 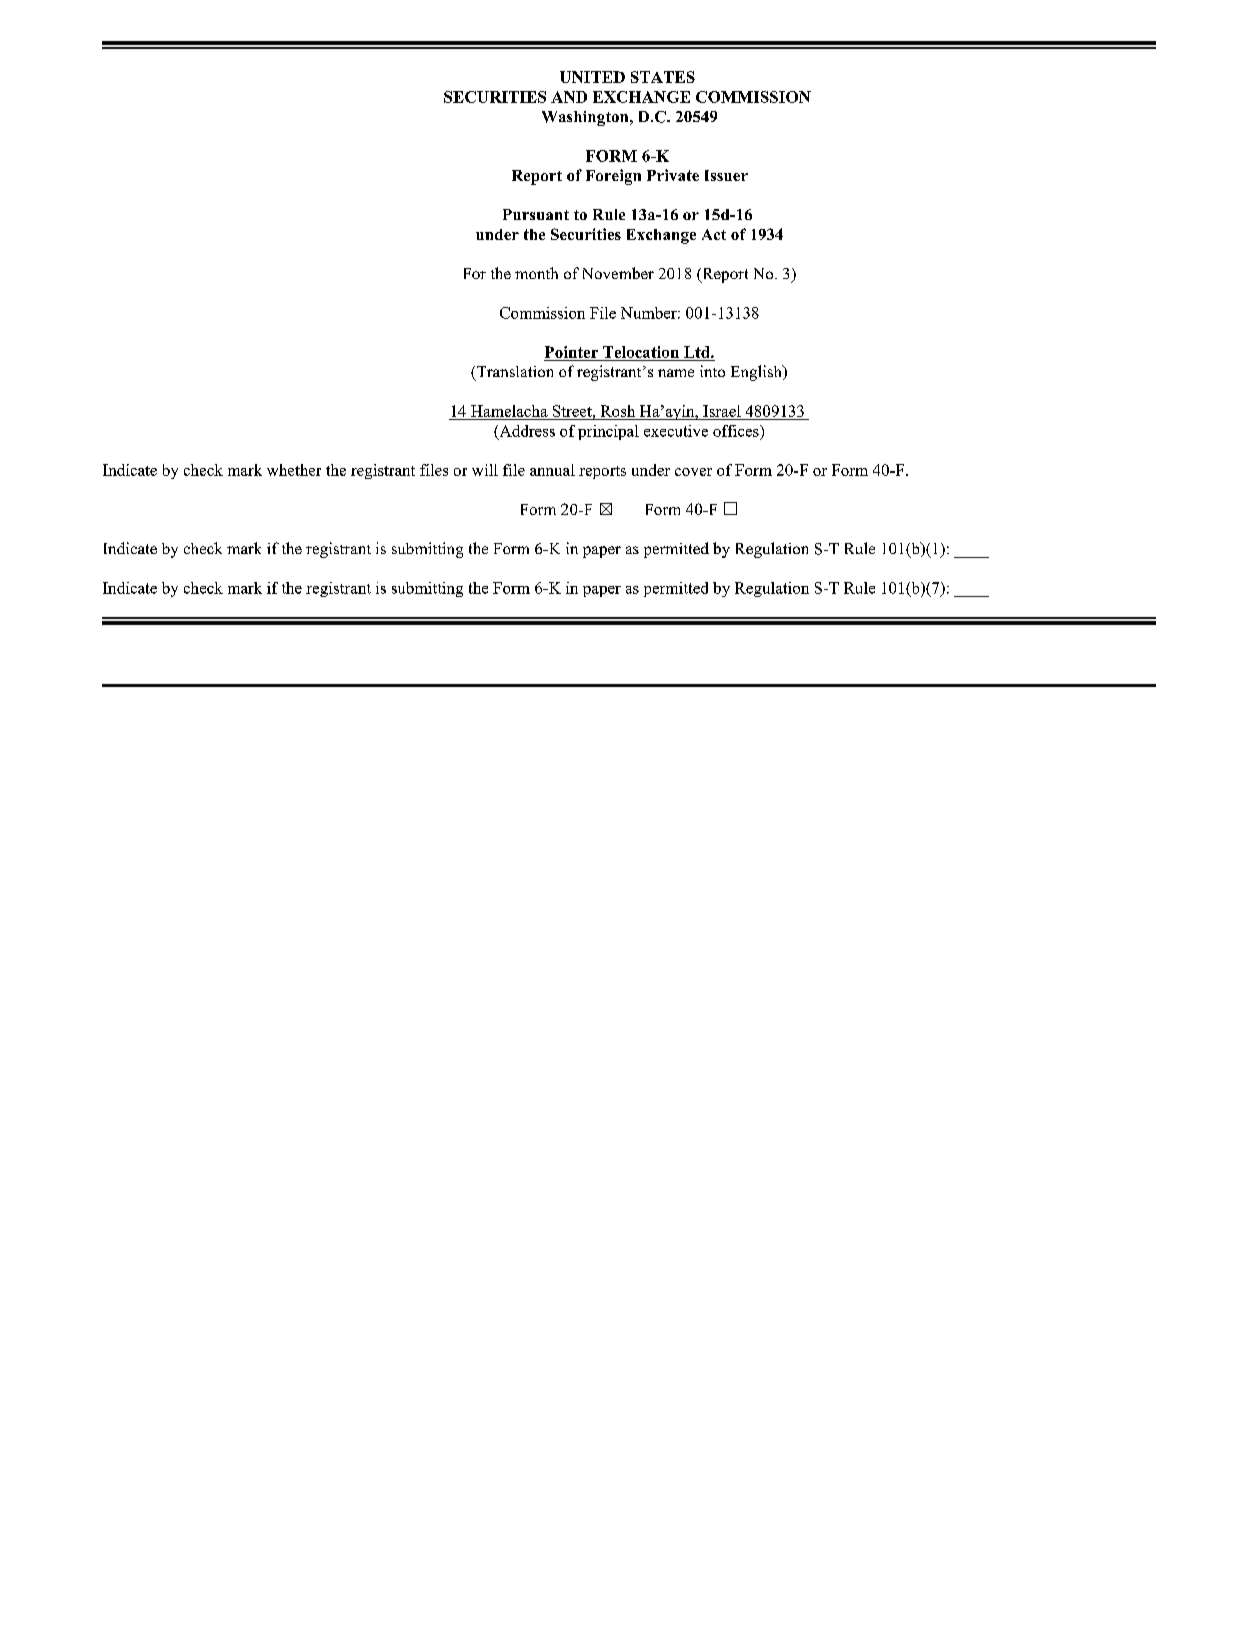 I want to click on STATES, so click(x=663, y=77).
